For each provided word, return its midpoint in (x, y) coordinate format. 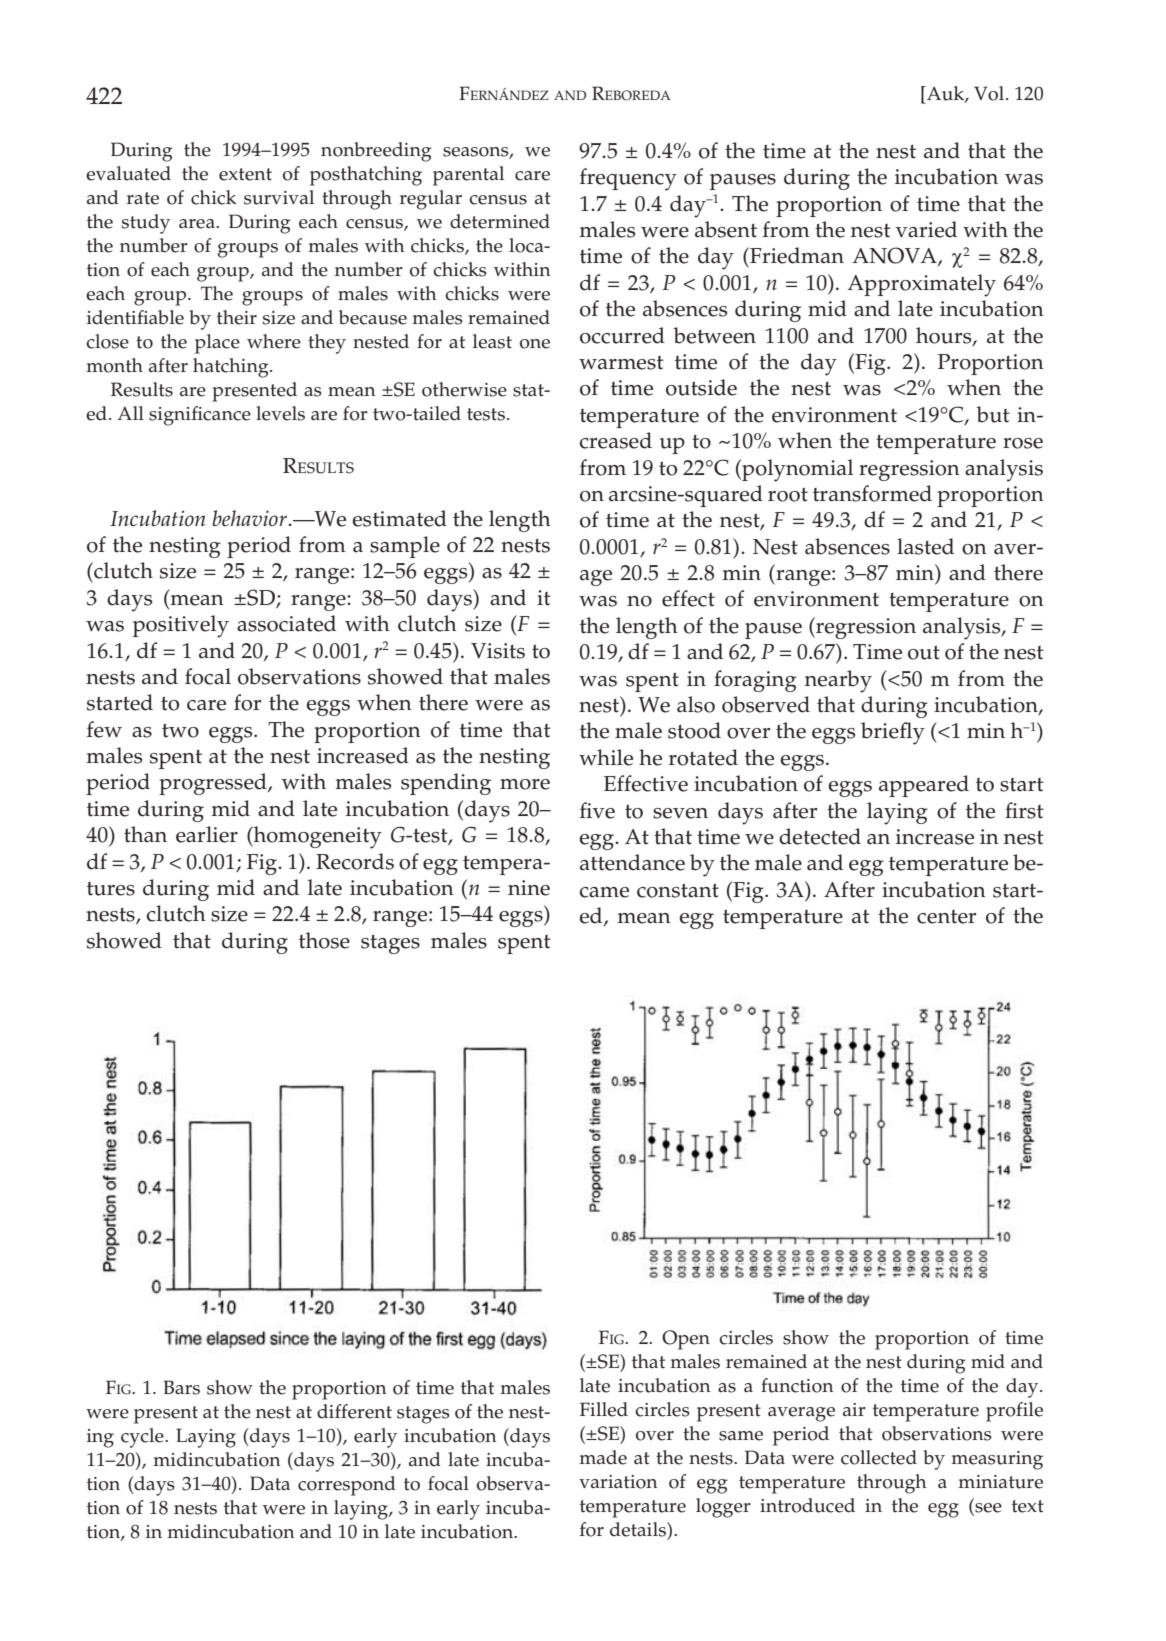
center (946, 917)
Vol (990, 93)
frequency (628, 179)
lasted (925, 546)
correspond (347, 1486)
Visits (498, 651)
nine (529, 888)
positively (181, 626)
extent (245, 174)
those (324, 940)
